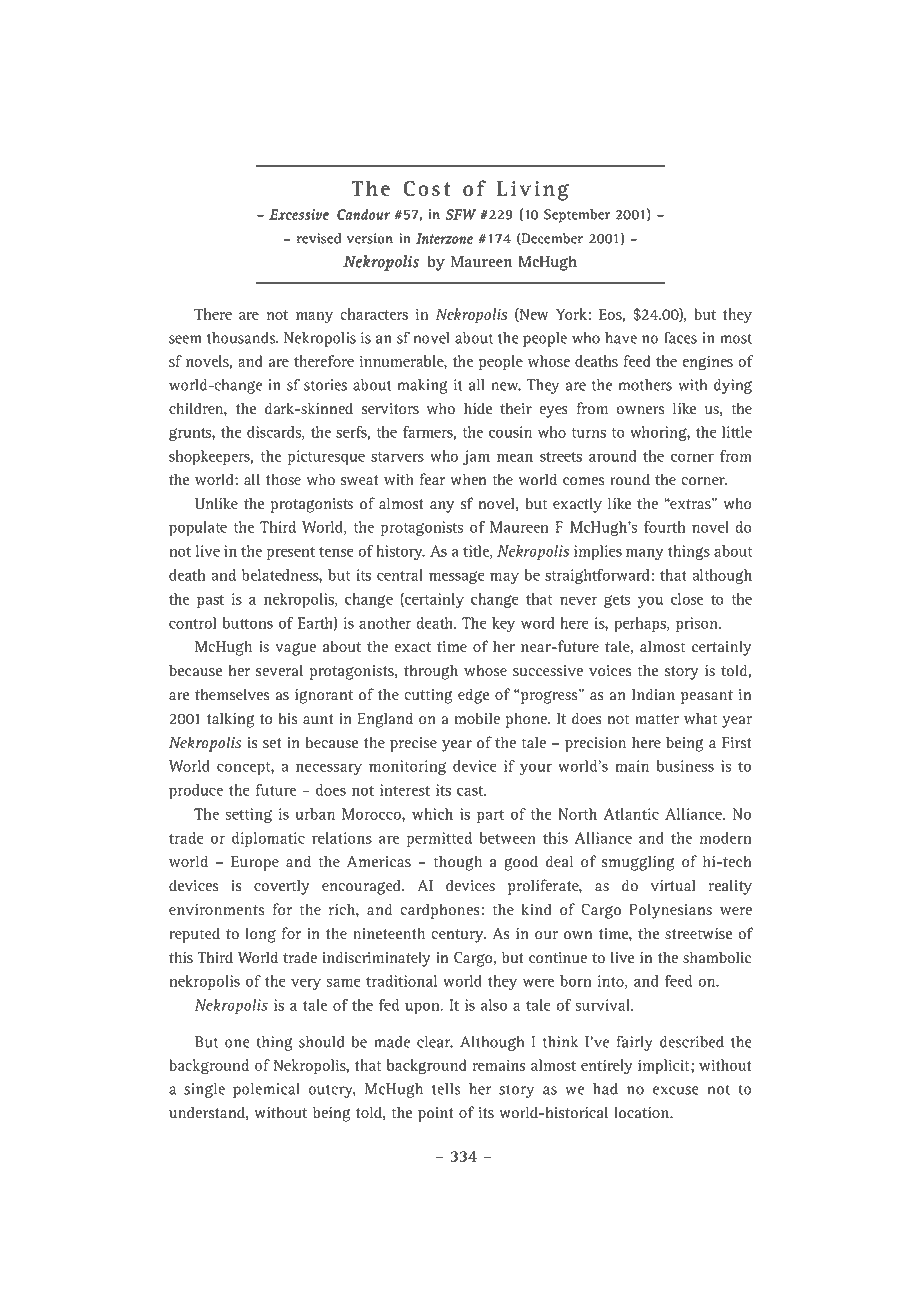 This screenshot has width=924, height=1308. What do you see at coordinates (299, 214) in the screenshot?
I see `Excessive` at bounding box center [299, 214].
